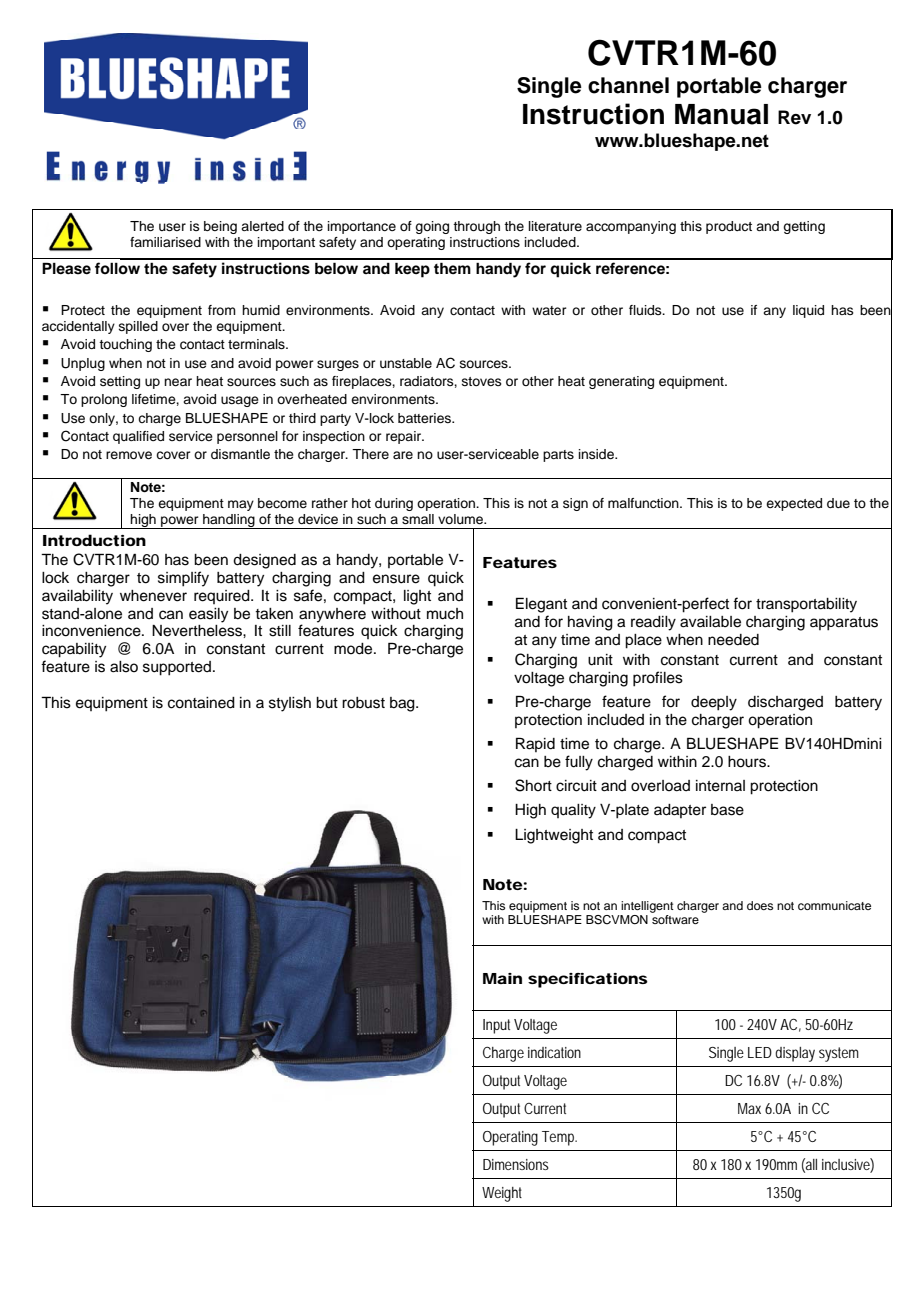 Image resolution: width=924 pixels, height=1308 pixels. I want to click on Temp, so click(559, 1138).
